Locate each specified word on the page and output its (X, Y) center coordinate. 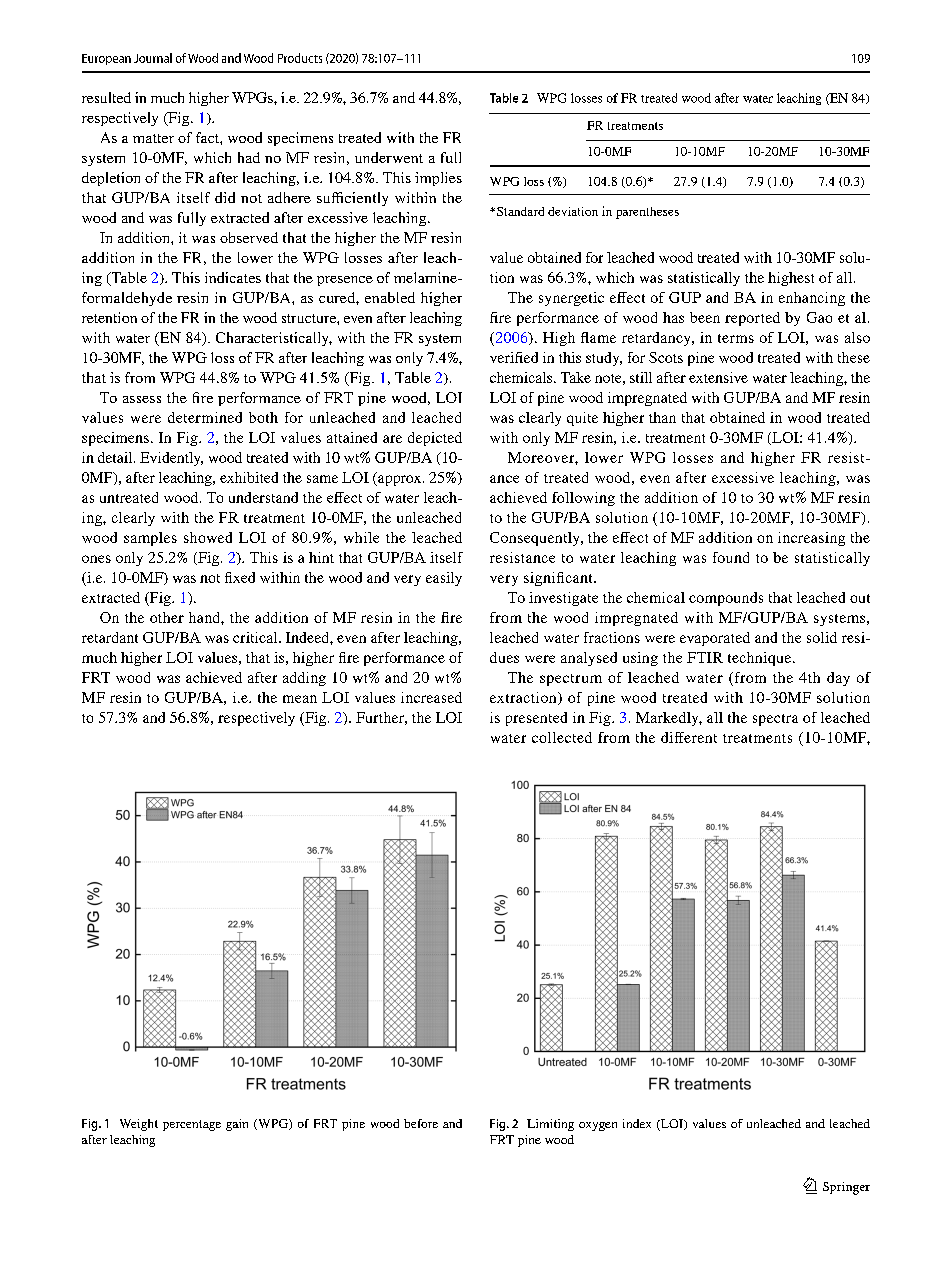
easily (444, 579)
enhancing (812, 299)
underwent (389, 157)
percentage (192, 1125)
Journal (153, 58)
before (421, 1123)
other (167, 617)
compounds (726, 599)
